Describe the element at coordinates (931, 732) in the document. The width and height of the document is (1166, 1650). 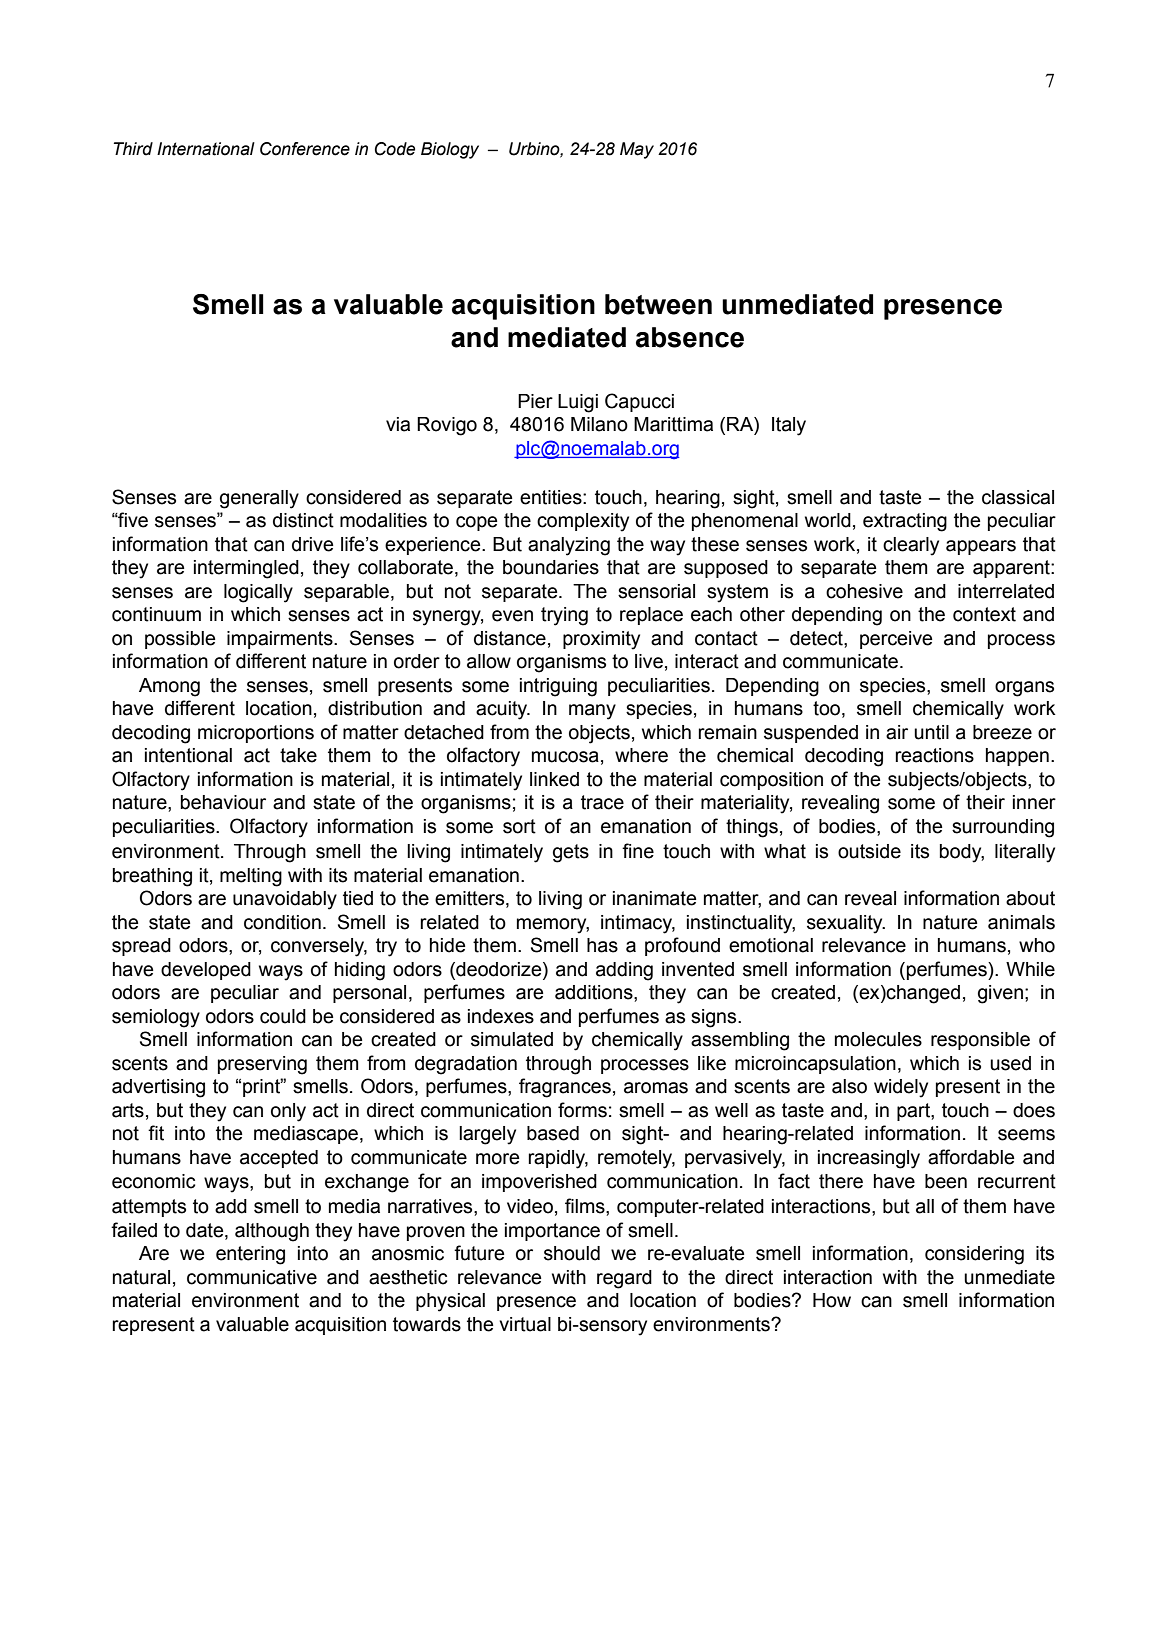
I see `until` at that location.
